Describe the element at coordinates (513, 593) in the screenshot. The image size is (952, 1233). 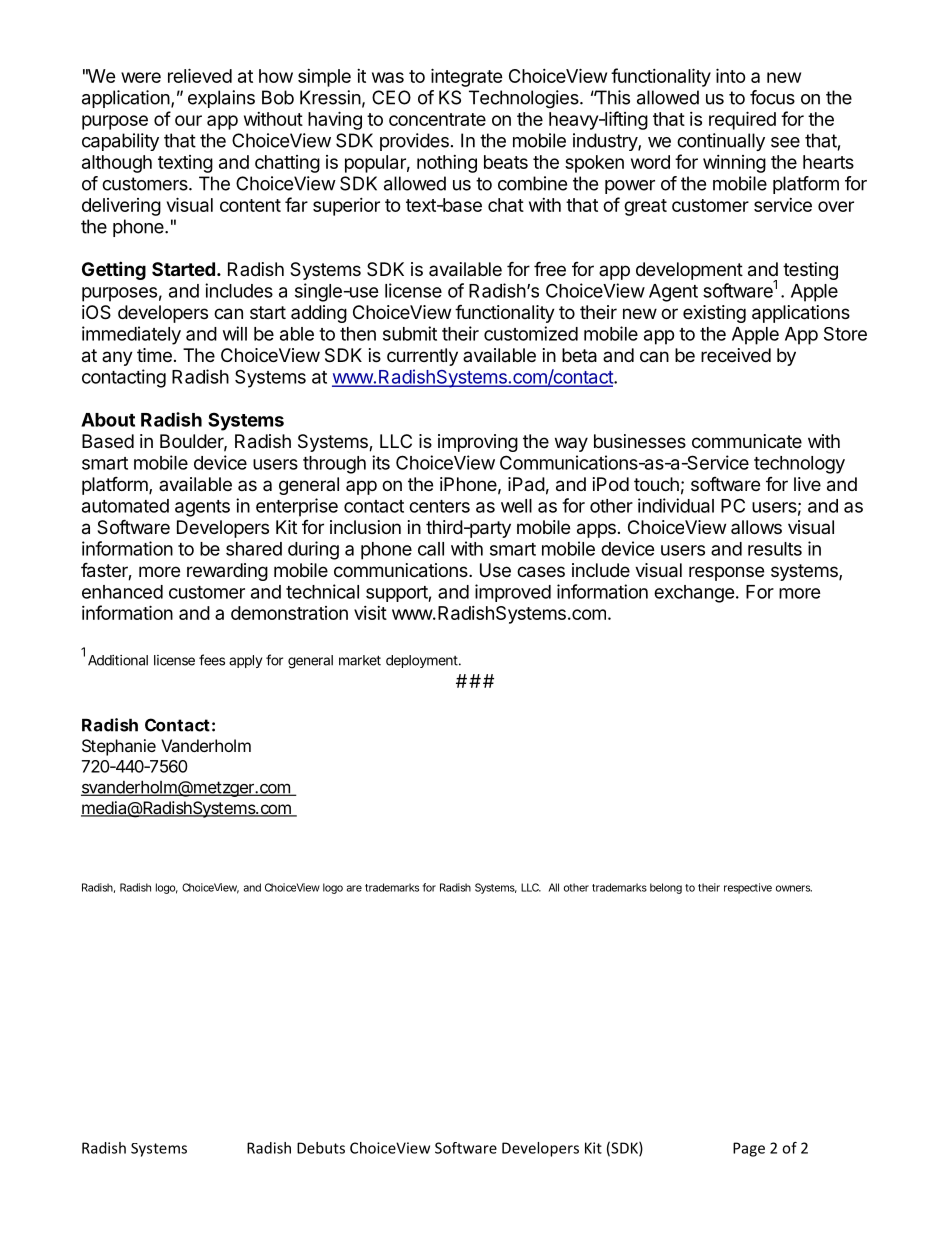
I see `improved` at that location.
